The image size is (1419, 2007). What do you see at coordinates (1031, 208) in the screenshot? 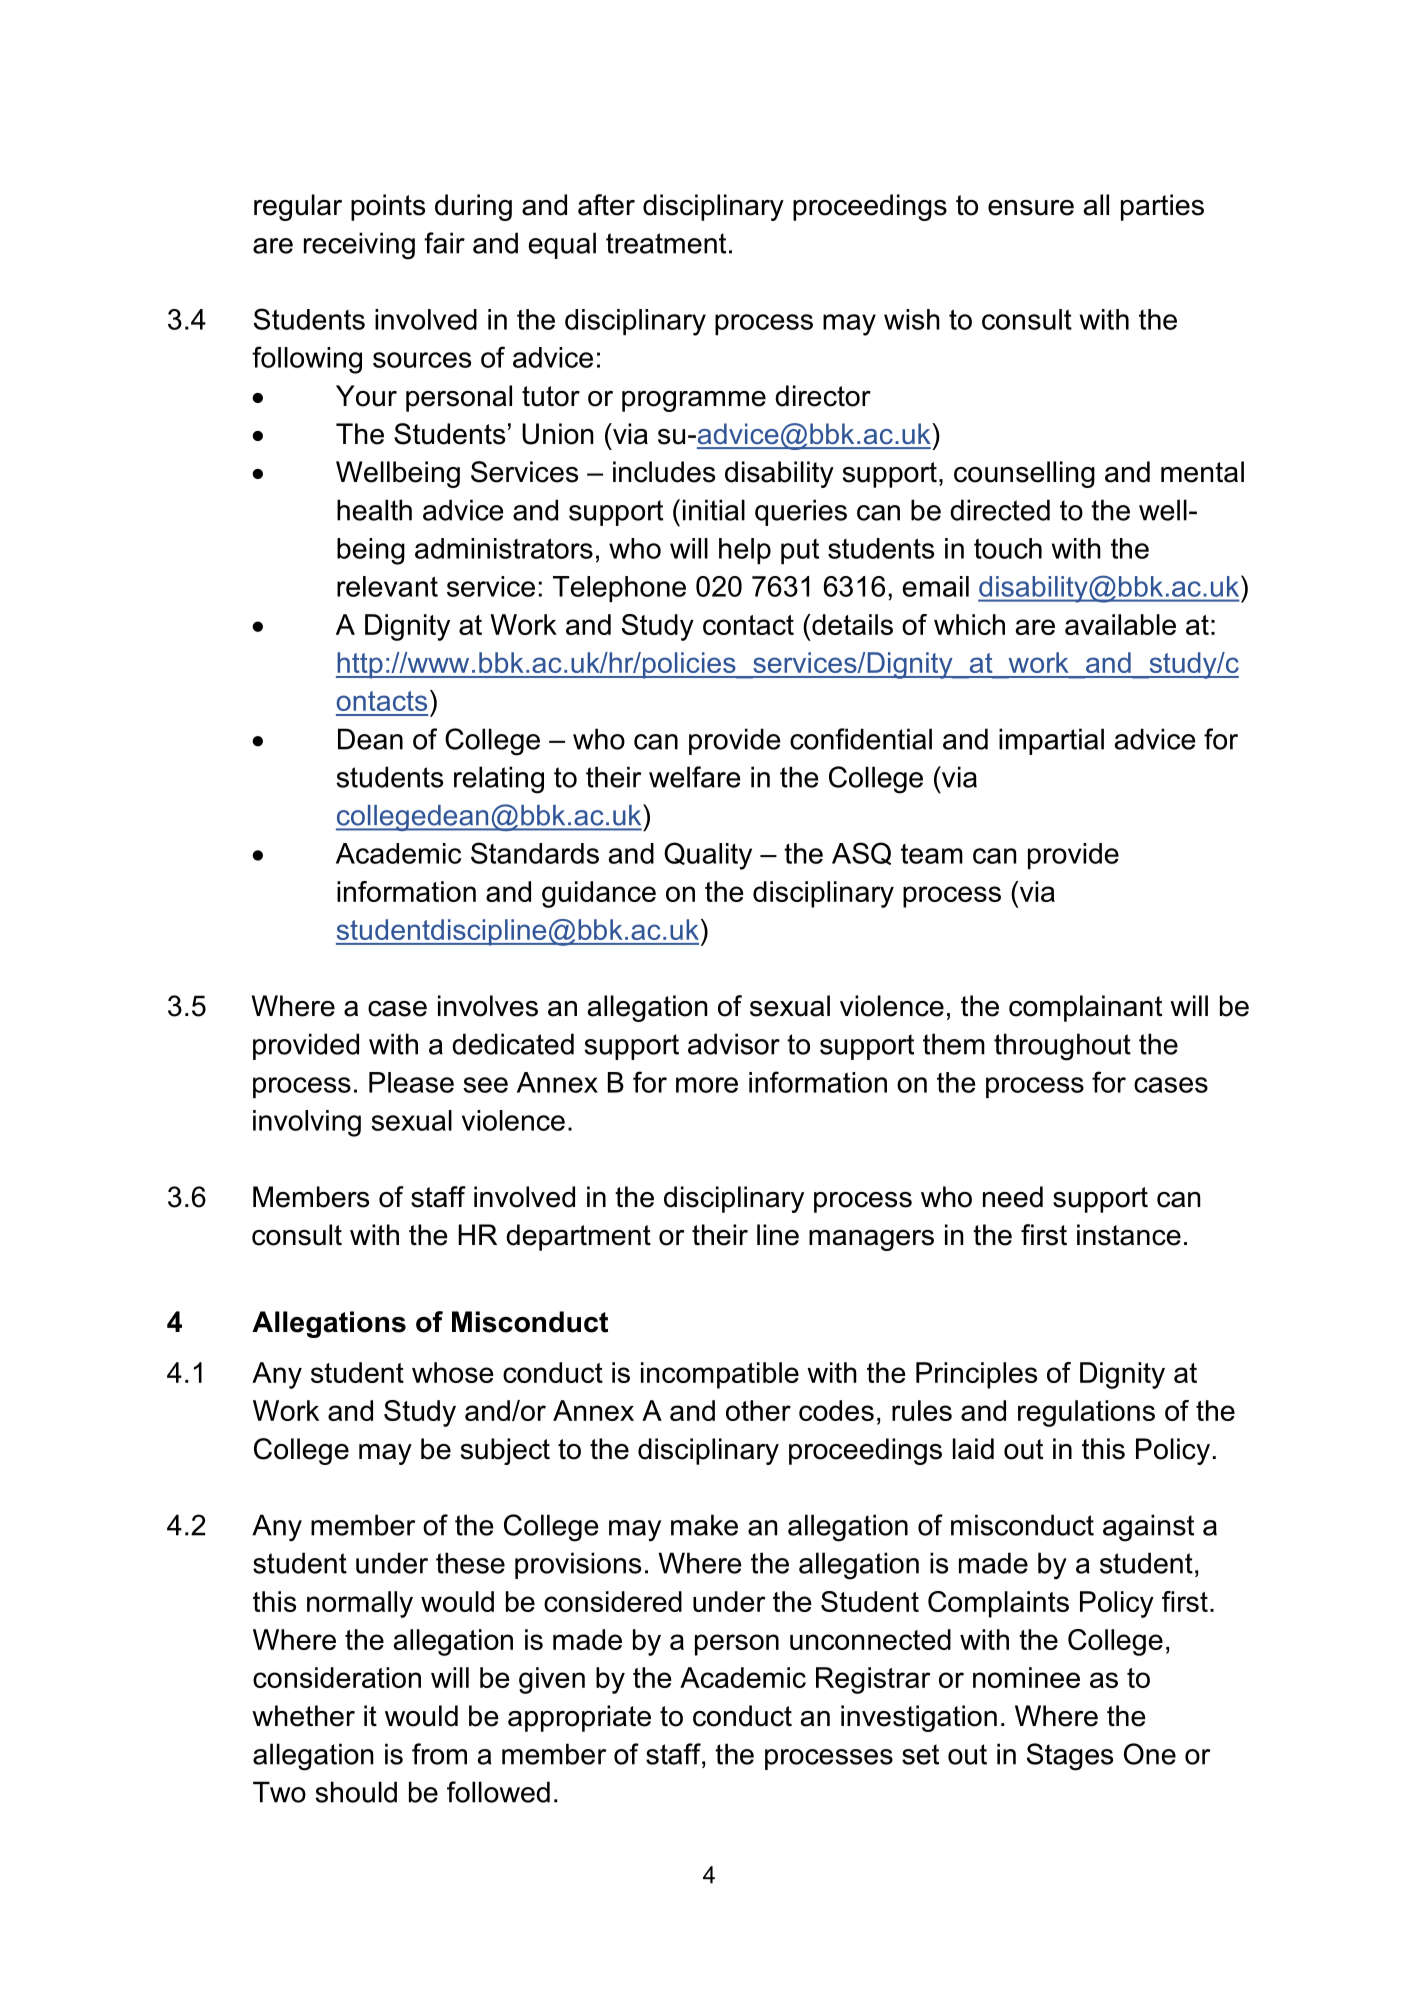
I see `ensure` at bounding box center [1031, 208].
